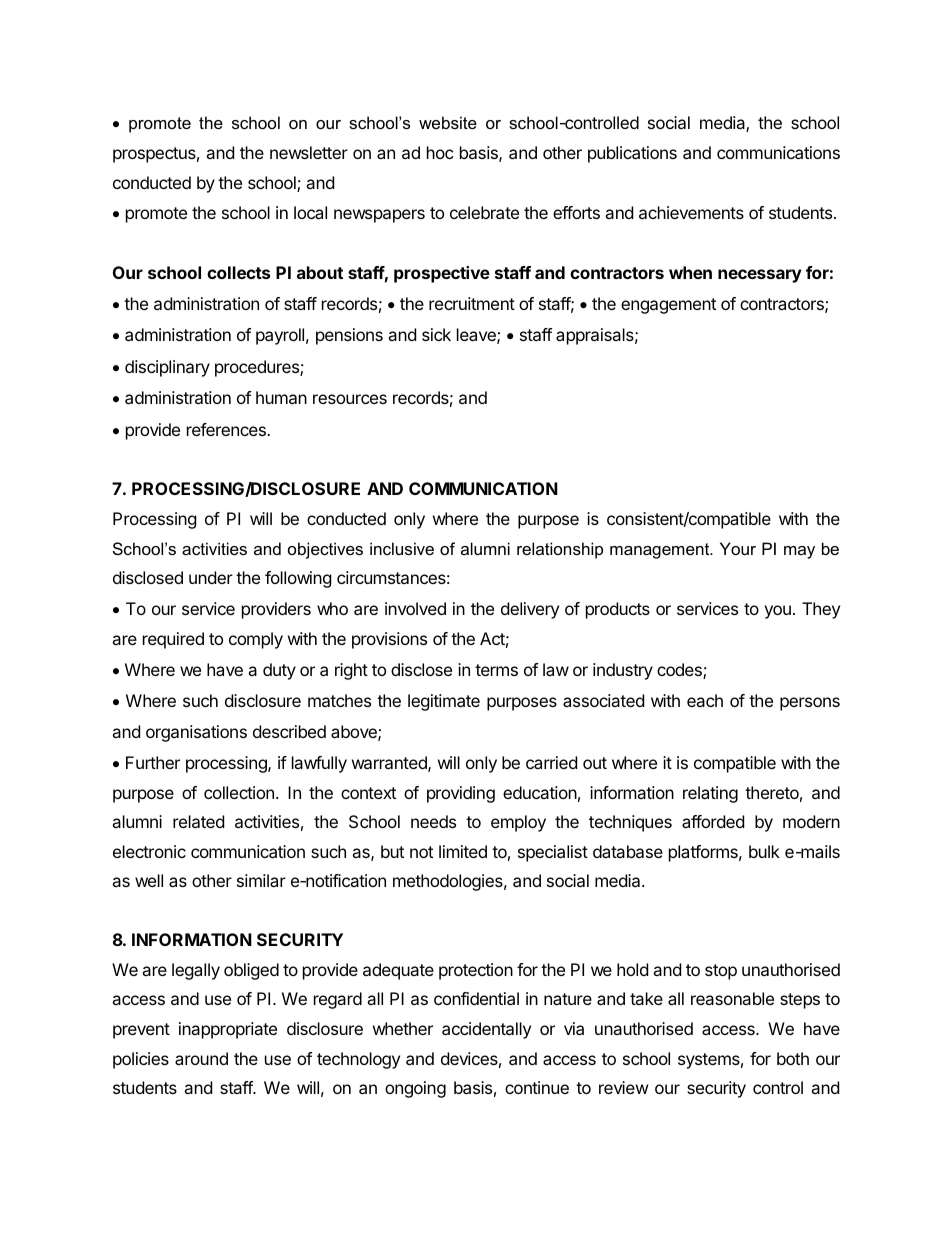 The image size is (952, 1233). What do you see at coordinates (211, 577) in the image?
I see `under` at bounding box center [211, 577].
